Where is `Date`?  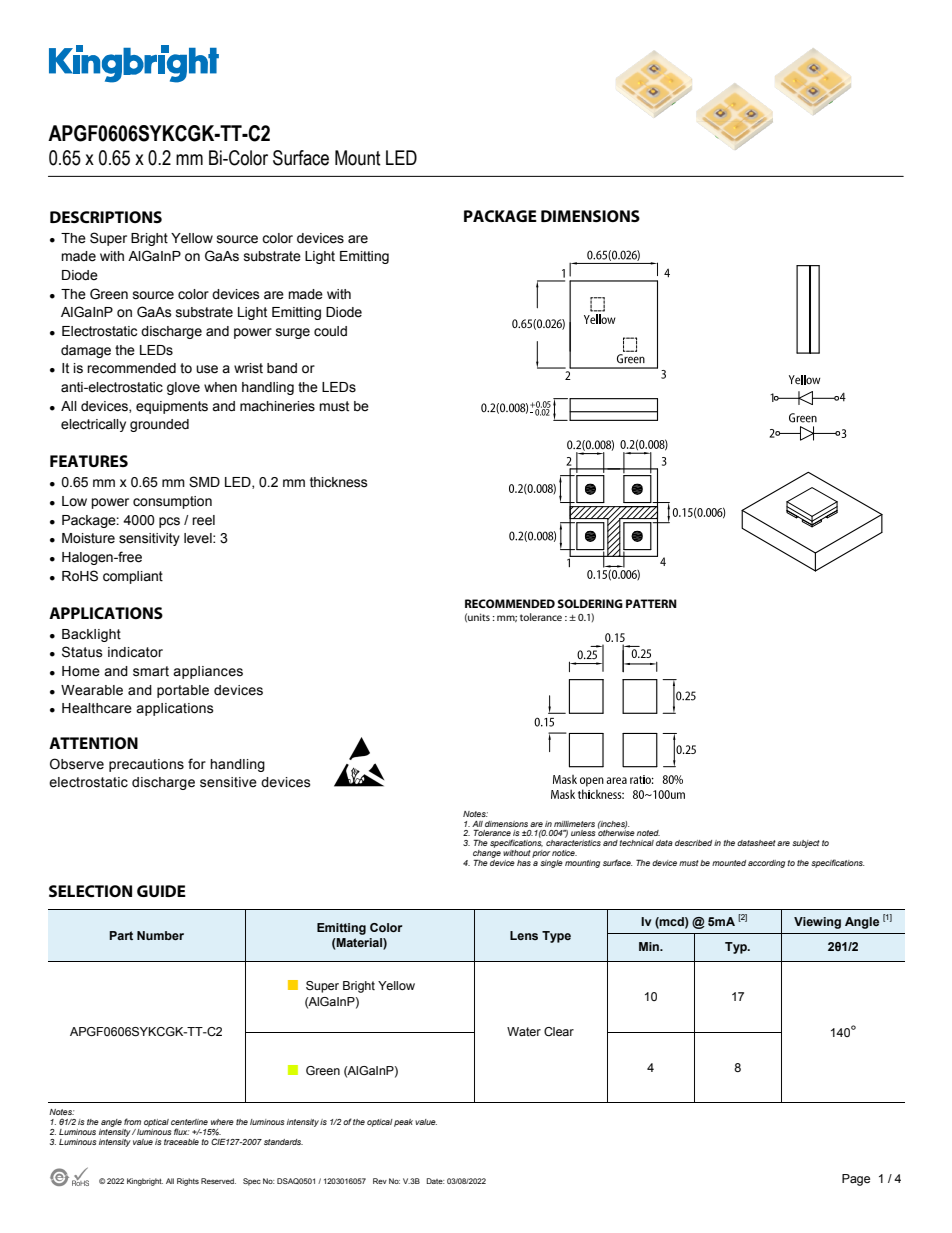
Date is located at coordinates (435, 1181).
